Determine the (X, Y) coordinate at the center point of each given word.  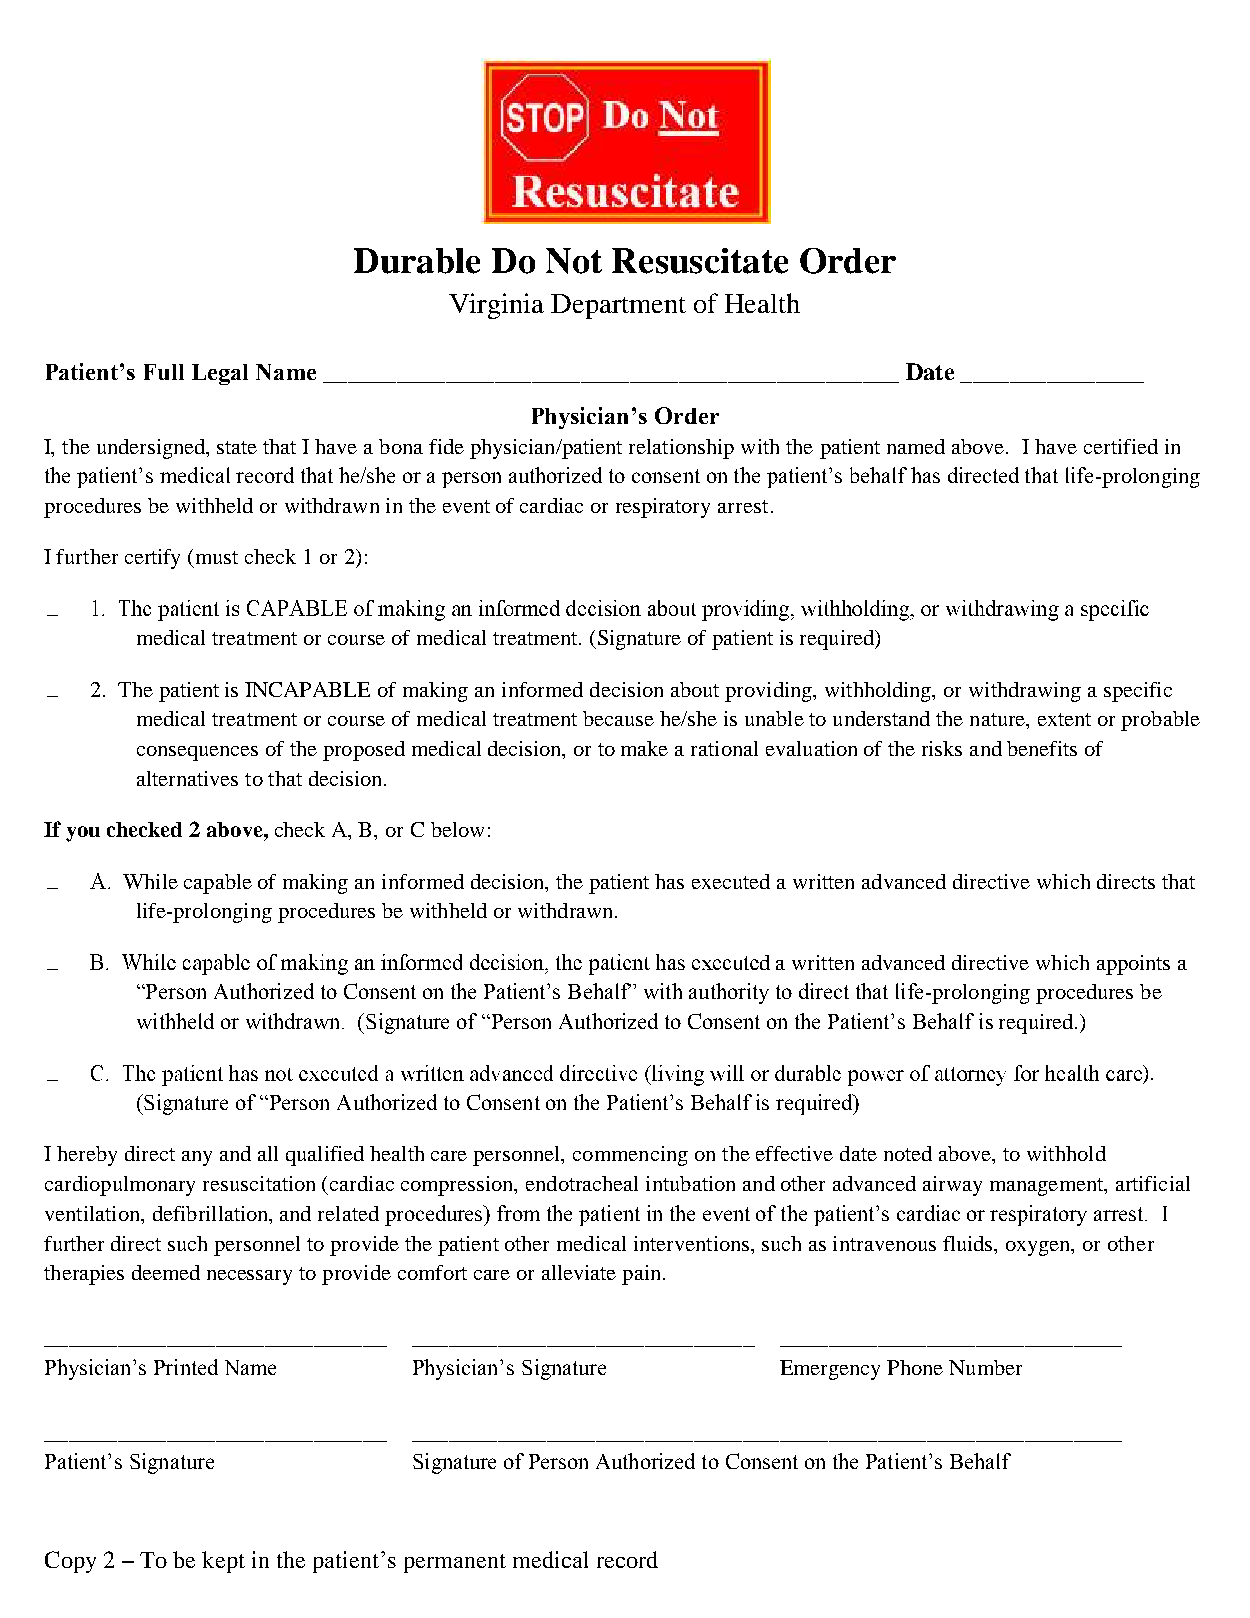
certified (1121, 446)
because (618, 718)
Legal (220, 374)
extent (1064, 719)
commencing (630, 1156)
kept (223, 1562)
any (197, 1158)
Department (618, 306)
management (1048, 1187)
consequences (197, 753)
